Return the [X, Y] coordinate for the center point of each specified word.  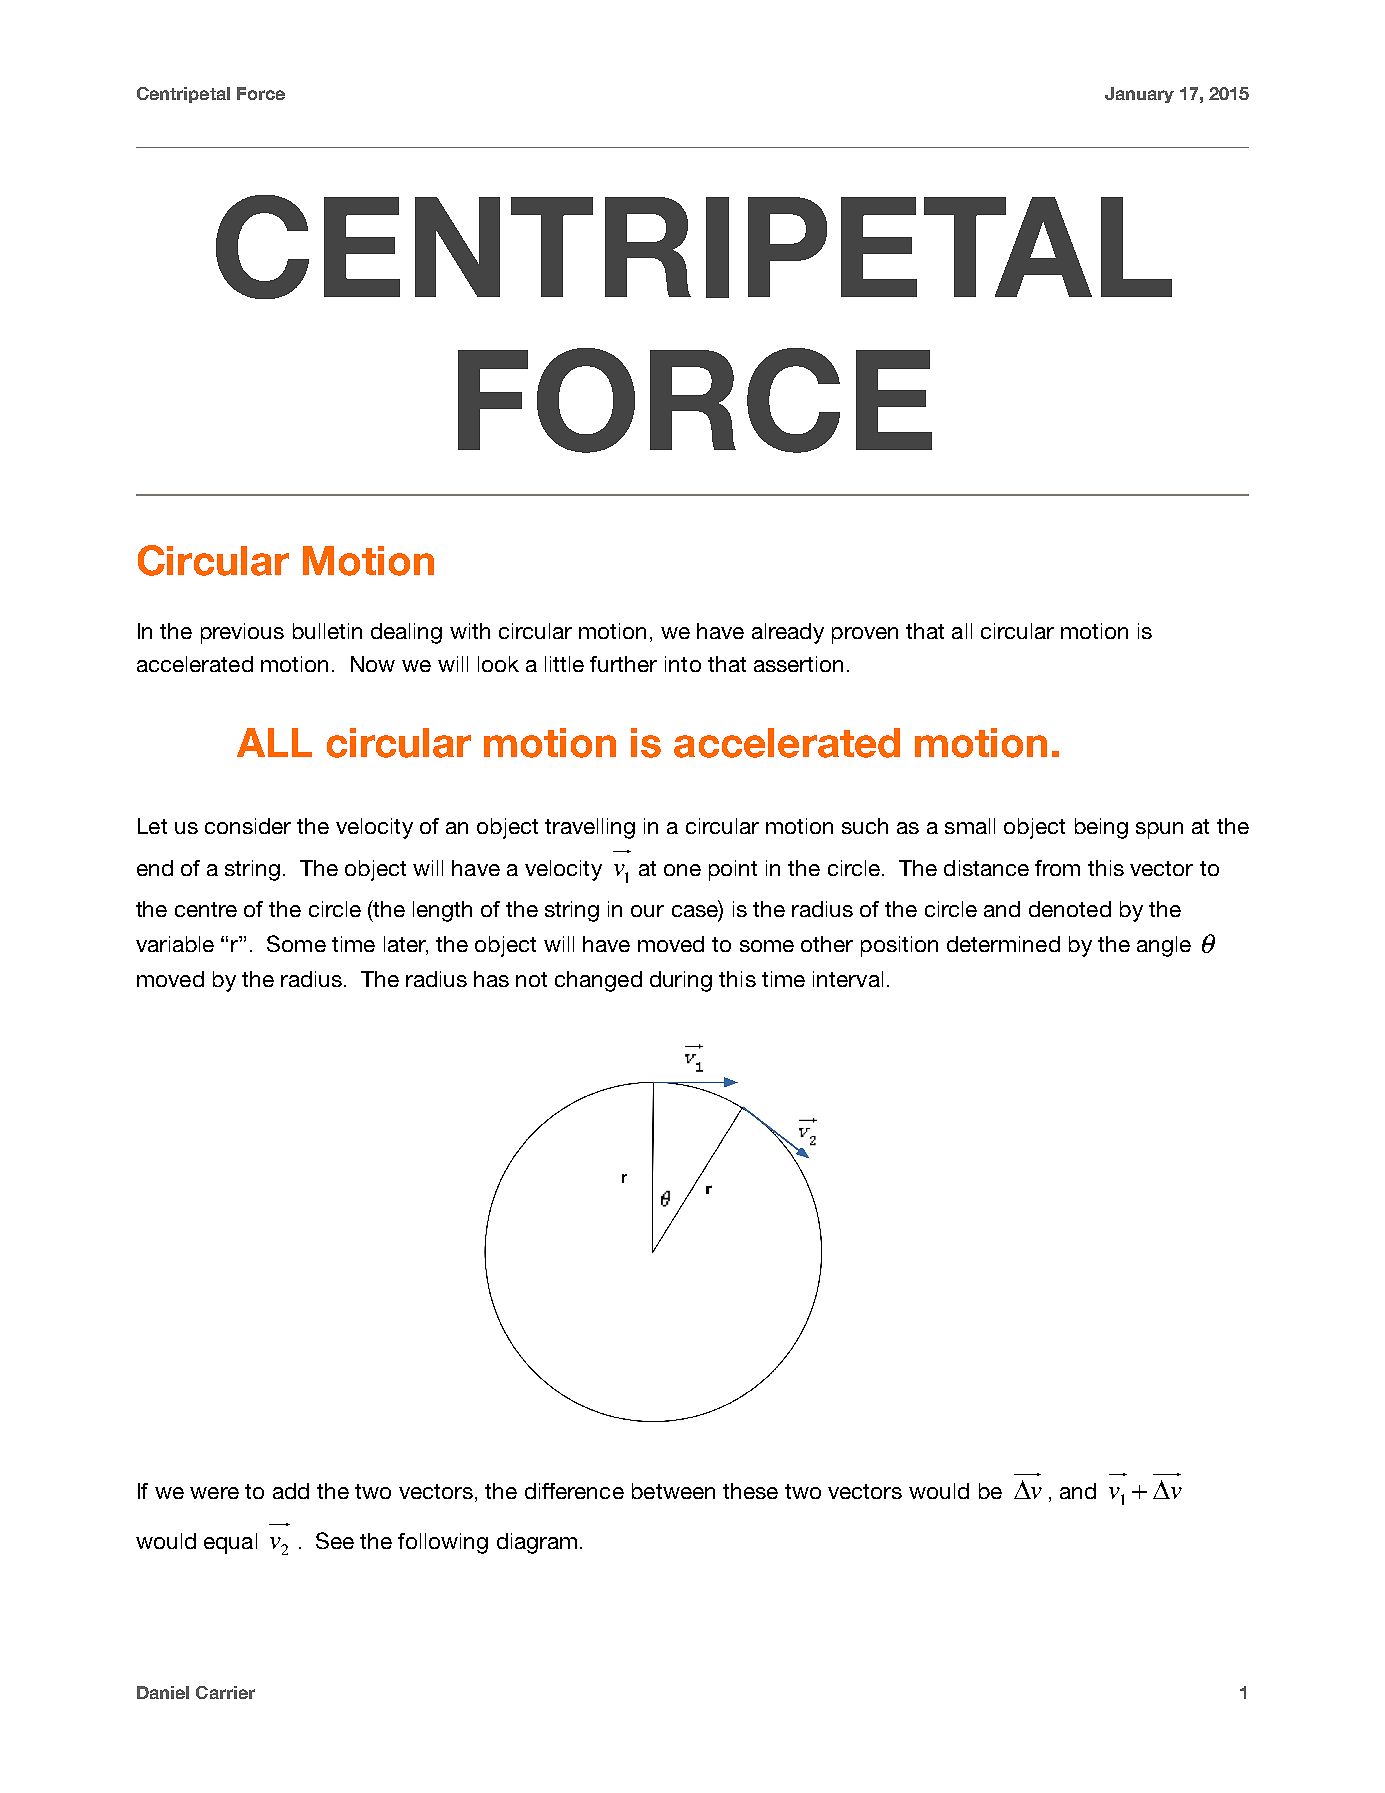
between [673, 1491]
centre [206, 909]
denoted [1070, 909]
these [750, 1491]
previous [242, 633]
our [647, 911]
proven [865, 635]
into [683, 664]
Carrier [225, 1692]
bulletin [327, 631]
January [1139, 95]
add [291, 1491]
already [788, 633]
